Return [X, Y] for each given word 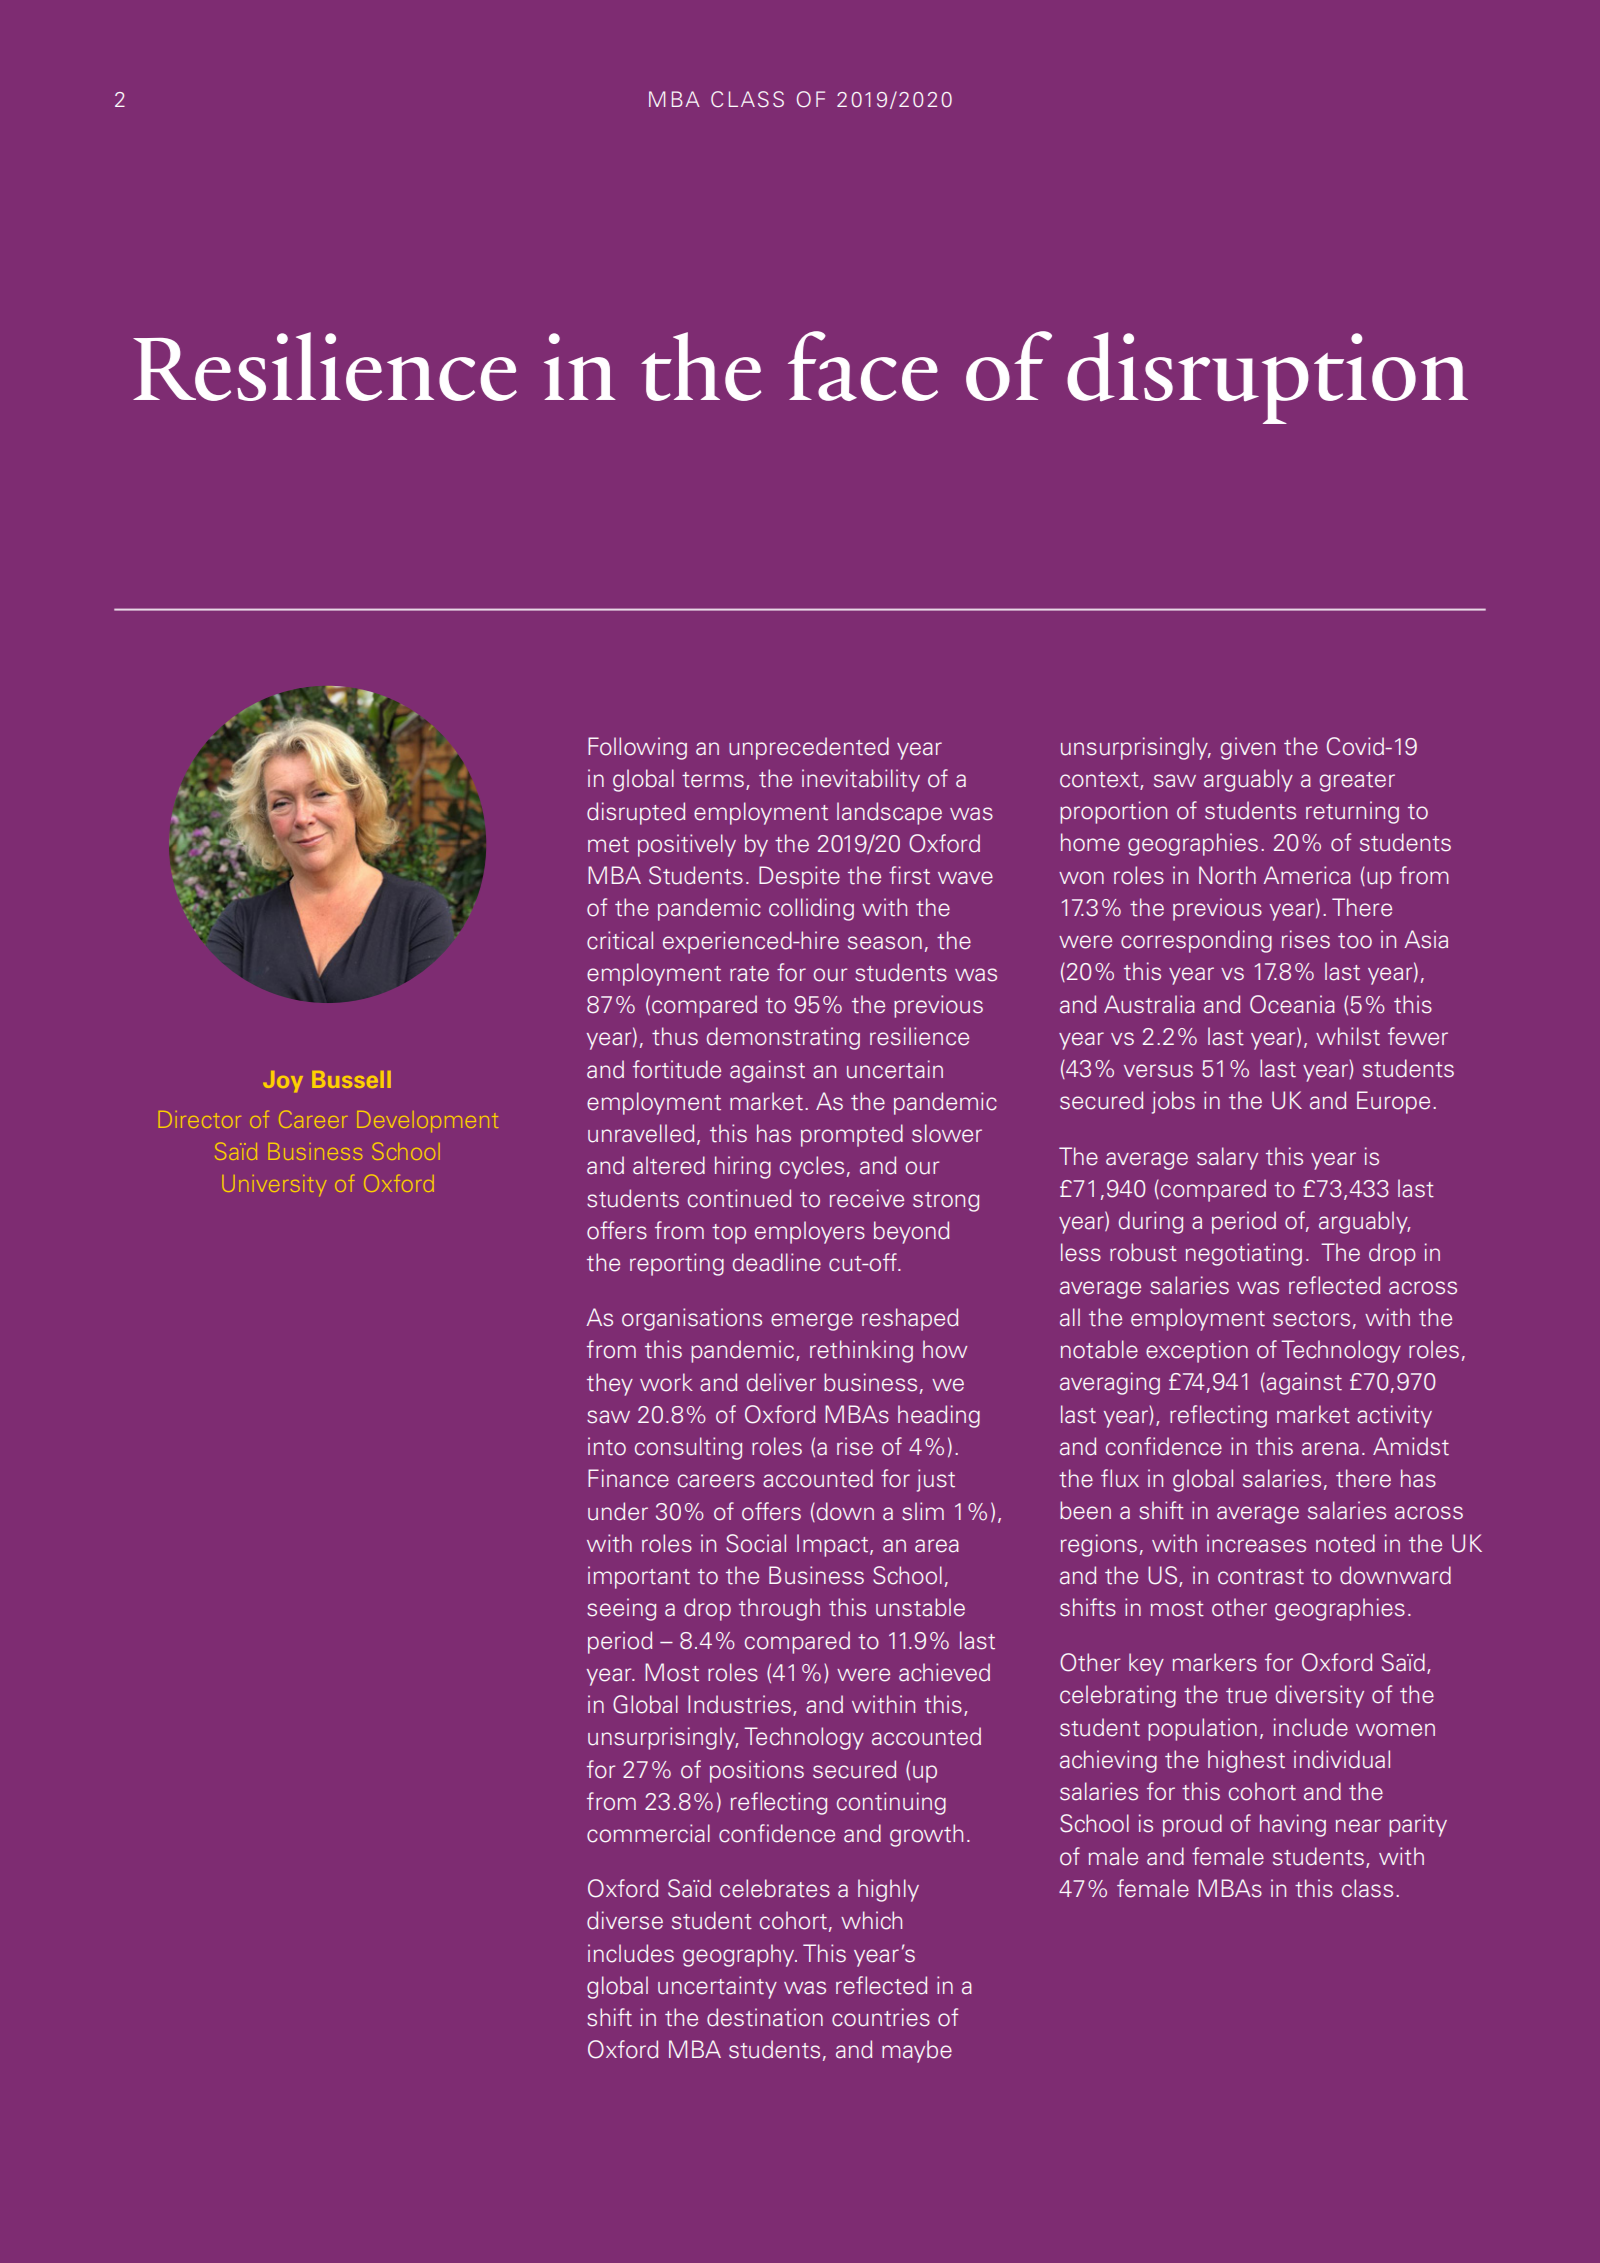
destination [765, 2017]
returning [1352, 812]
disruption [1267, 378]
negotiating [1244, 1254]
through [779, 1609]
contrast [1261, 1577]
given [1248, 748]
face [863, 366]
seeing [621, 1609]
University [275, 1185]
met [608, 845]
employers [810, 1232]
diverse [625, 1920]
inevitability [861, 780]
